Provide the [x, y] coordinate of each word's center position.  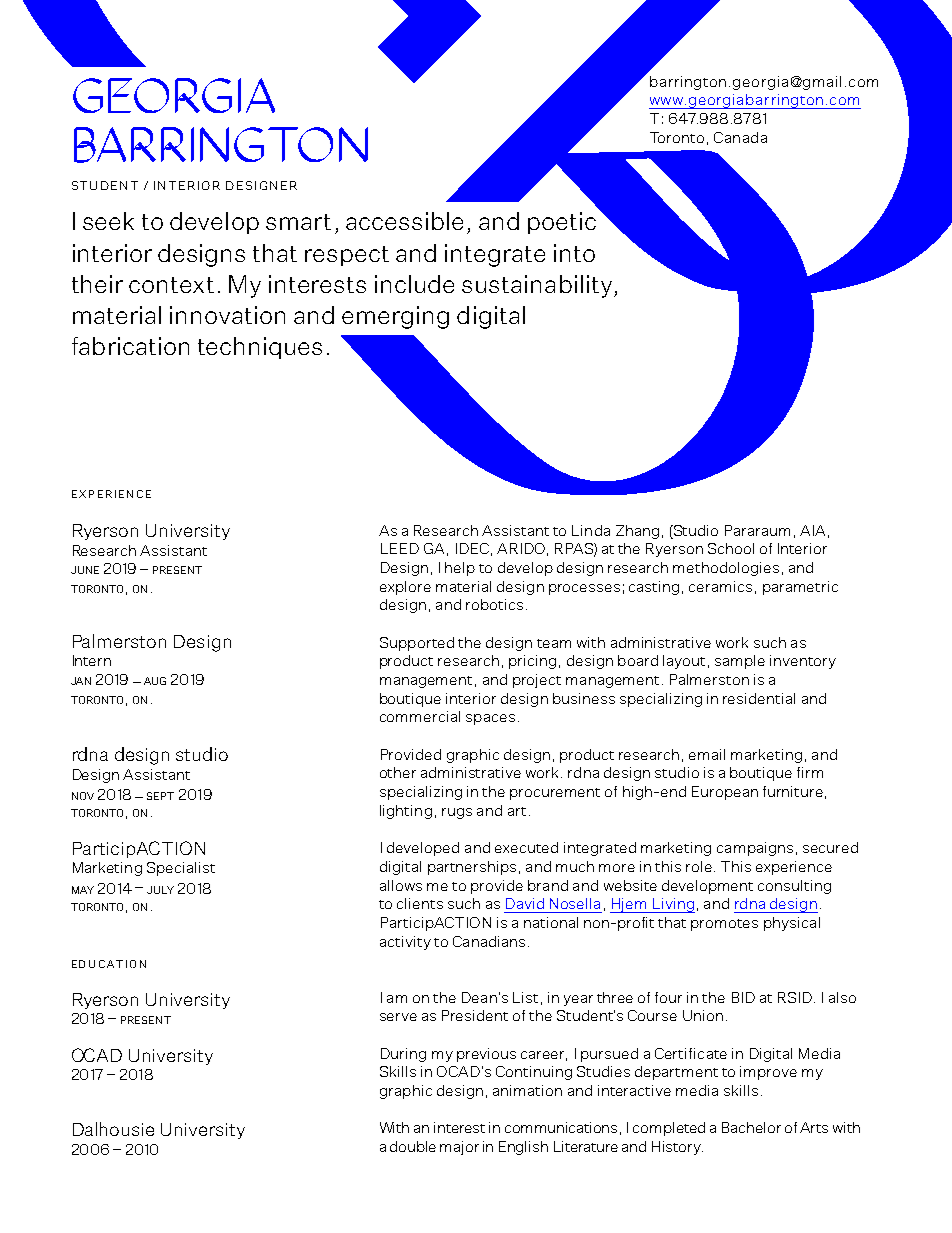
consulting [794, 887]
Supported [417, 644]
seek [108, 221]
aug [155, 681]
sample [740, 662]
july [160, 890]
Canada [740, 137]
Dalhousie [113, 1129]
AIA [812, 530]
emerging [395, 317]
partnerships [472, 868]
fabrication [130, 346]
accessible [404, 221]
